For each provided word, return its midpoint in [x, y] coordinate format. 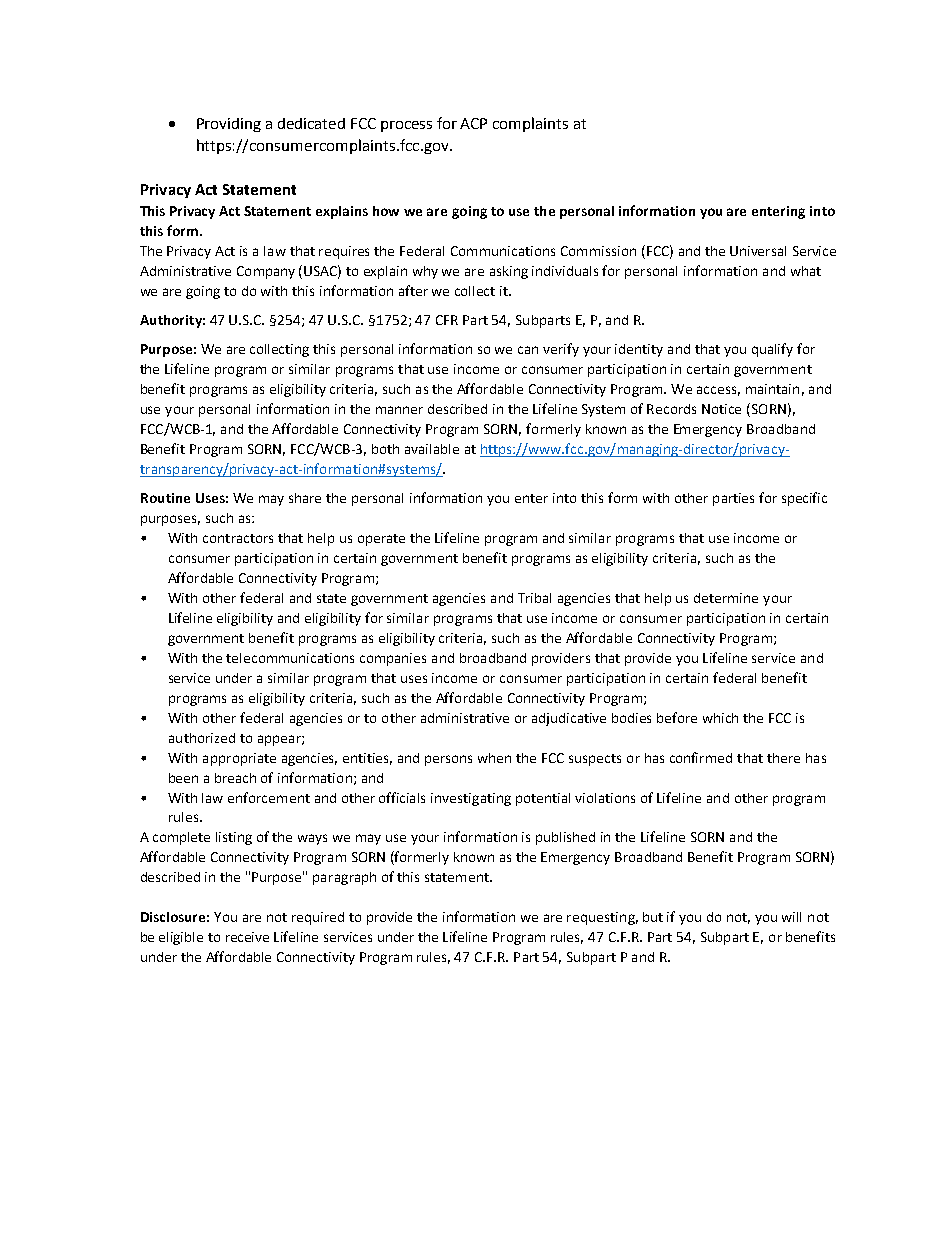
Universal [758, 251]
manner [399, 410]
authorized [202, 738]
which [720, 718]
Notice [721, 409]
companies [393, 659]
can [528, 350]
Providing [229, 125]
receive [247, 937]
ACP [473, 123]
